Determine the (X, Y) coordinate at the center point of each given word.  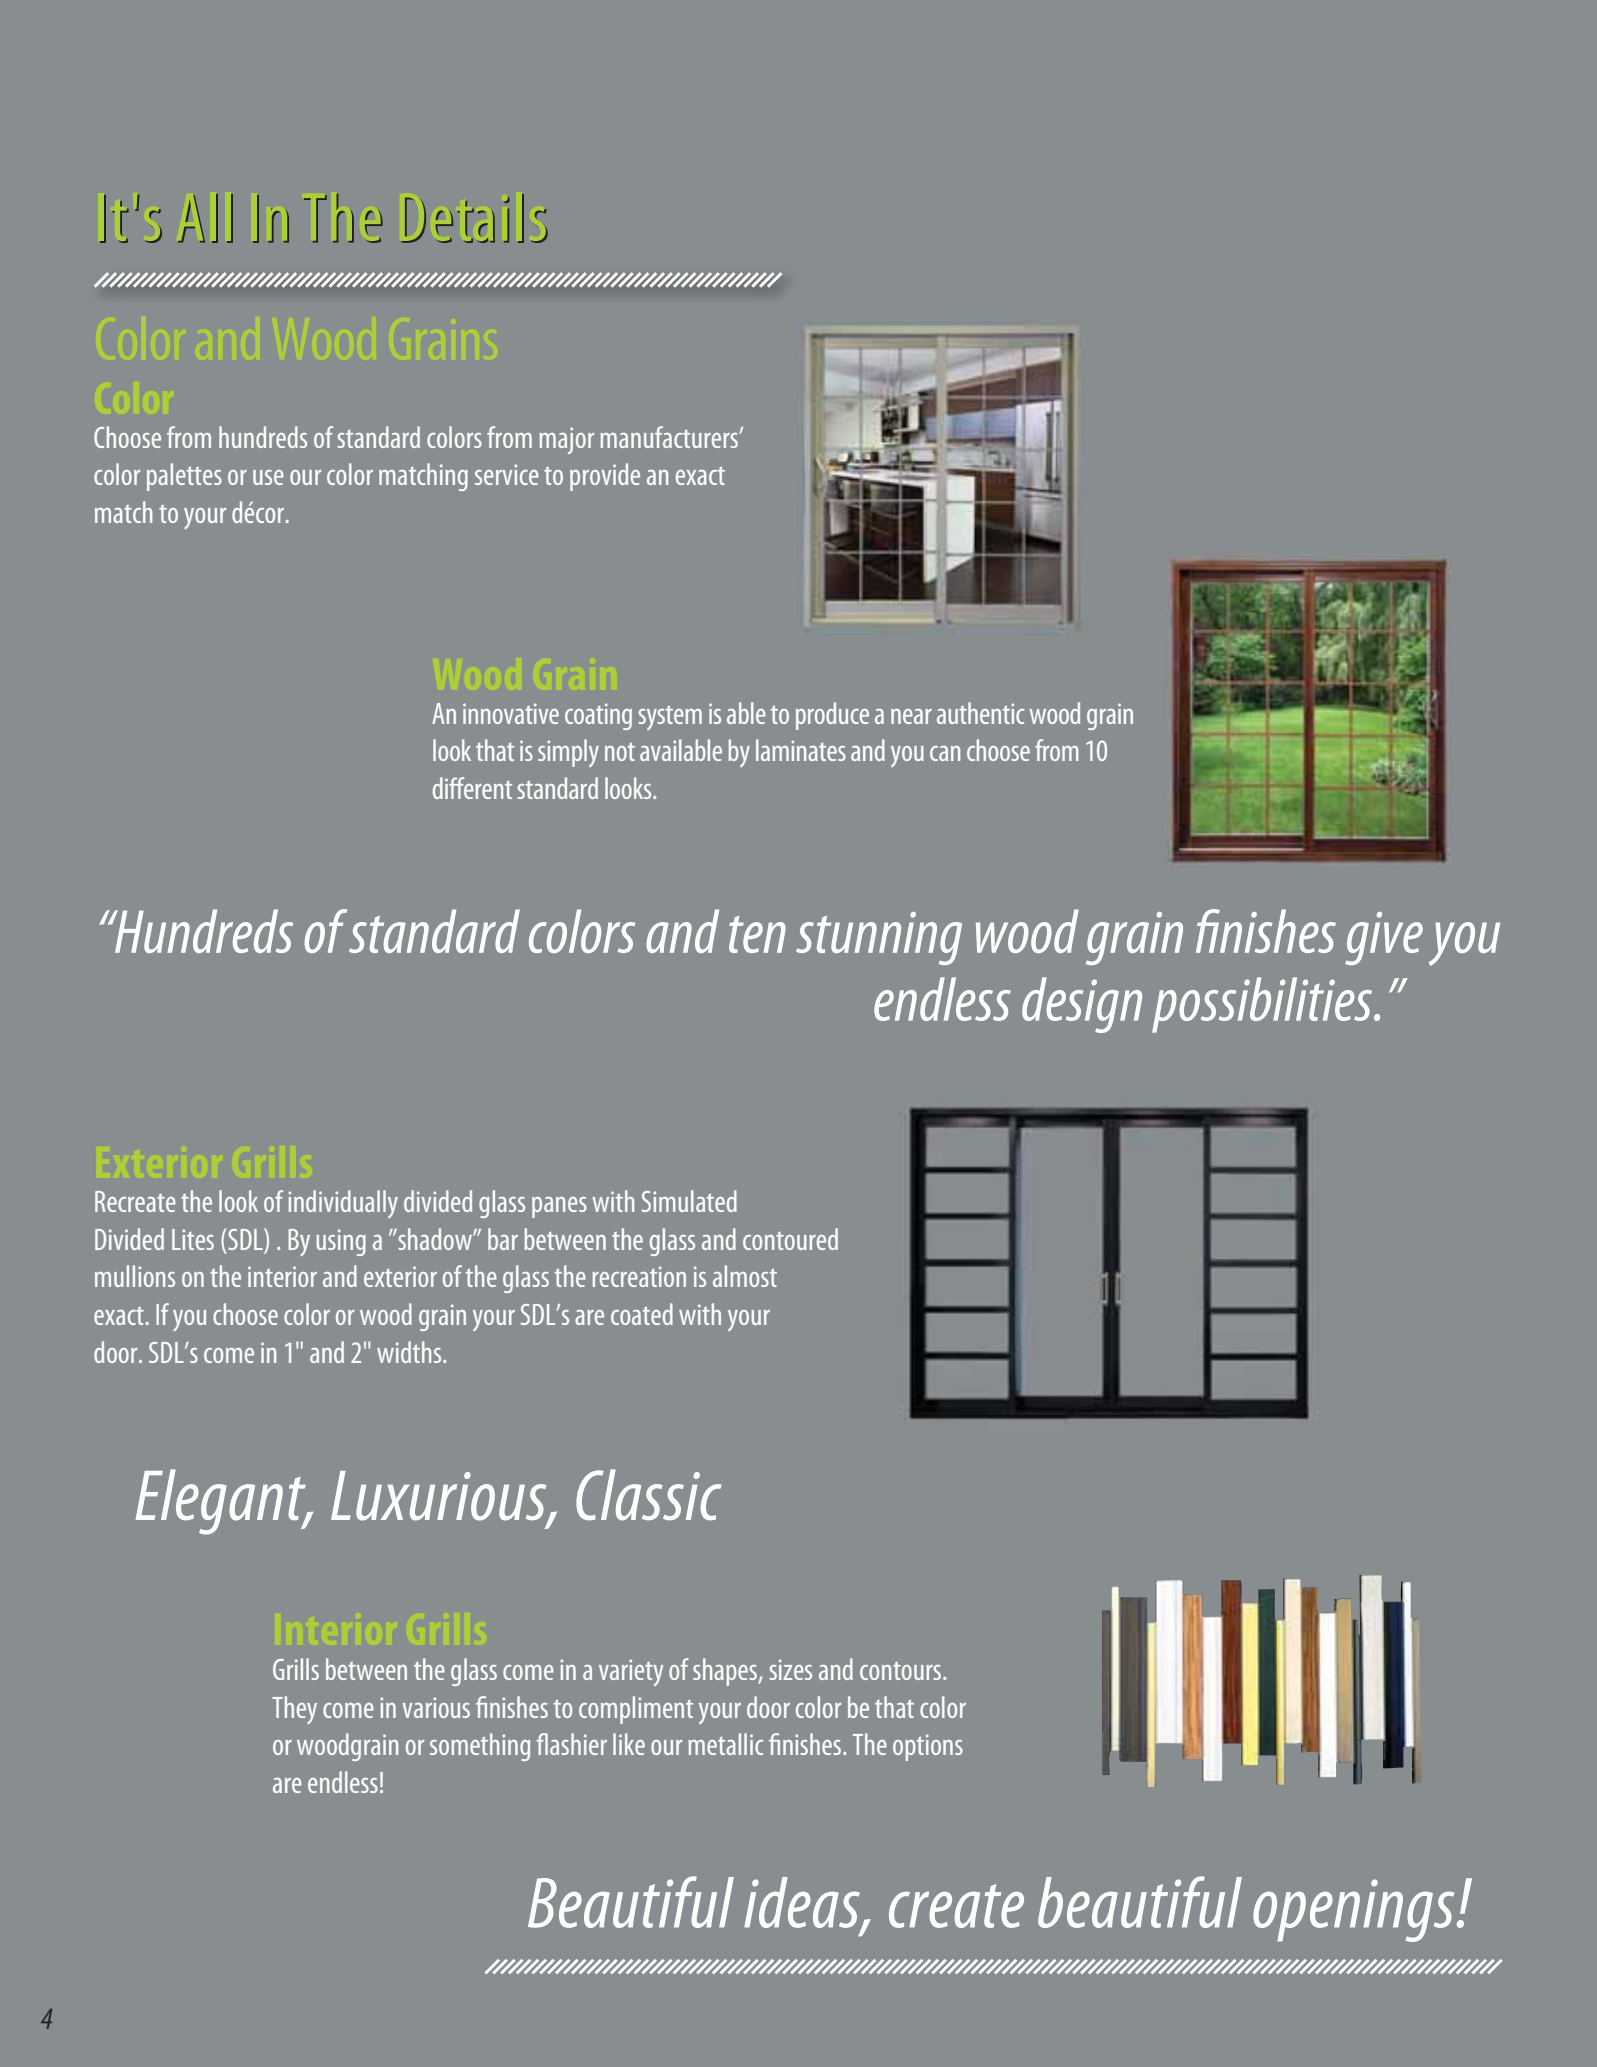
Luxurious (440, 1497)
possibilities (1263, 1005)
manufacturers (670, 437)
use (268, 477)
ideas (803, 1903)
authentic (980, 713)
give (1384, 938)
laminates (801, 750)
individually (343, 1204)
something (480, 1747)
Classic (649, 1495)
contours (902, 1671)
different (472, 788)
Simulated (689, 1201)
